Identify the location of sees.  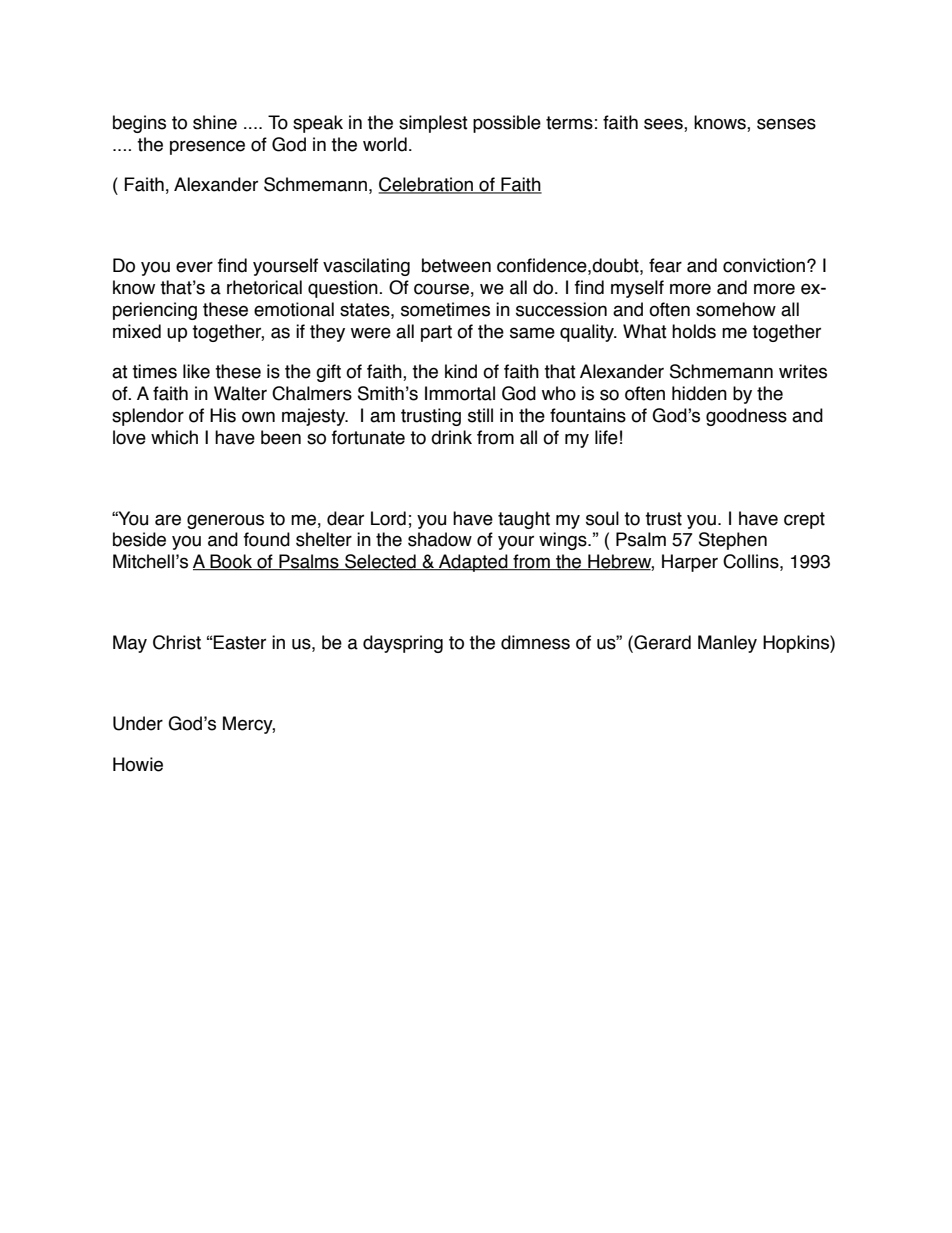
(664, 125).
